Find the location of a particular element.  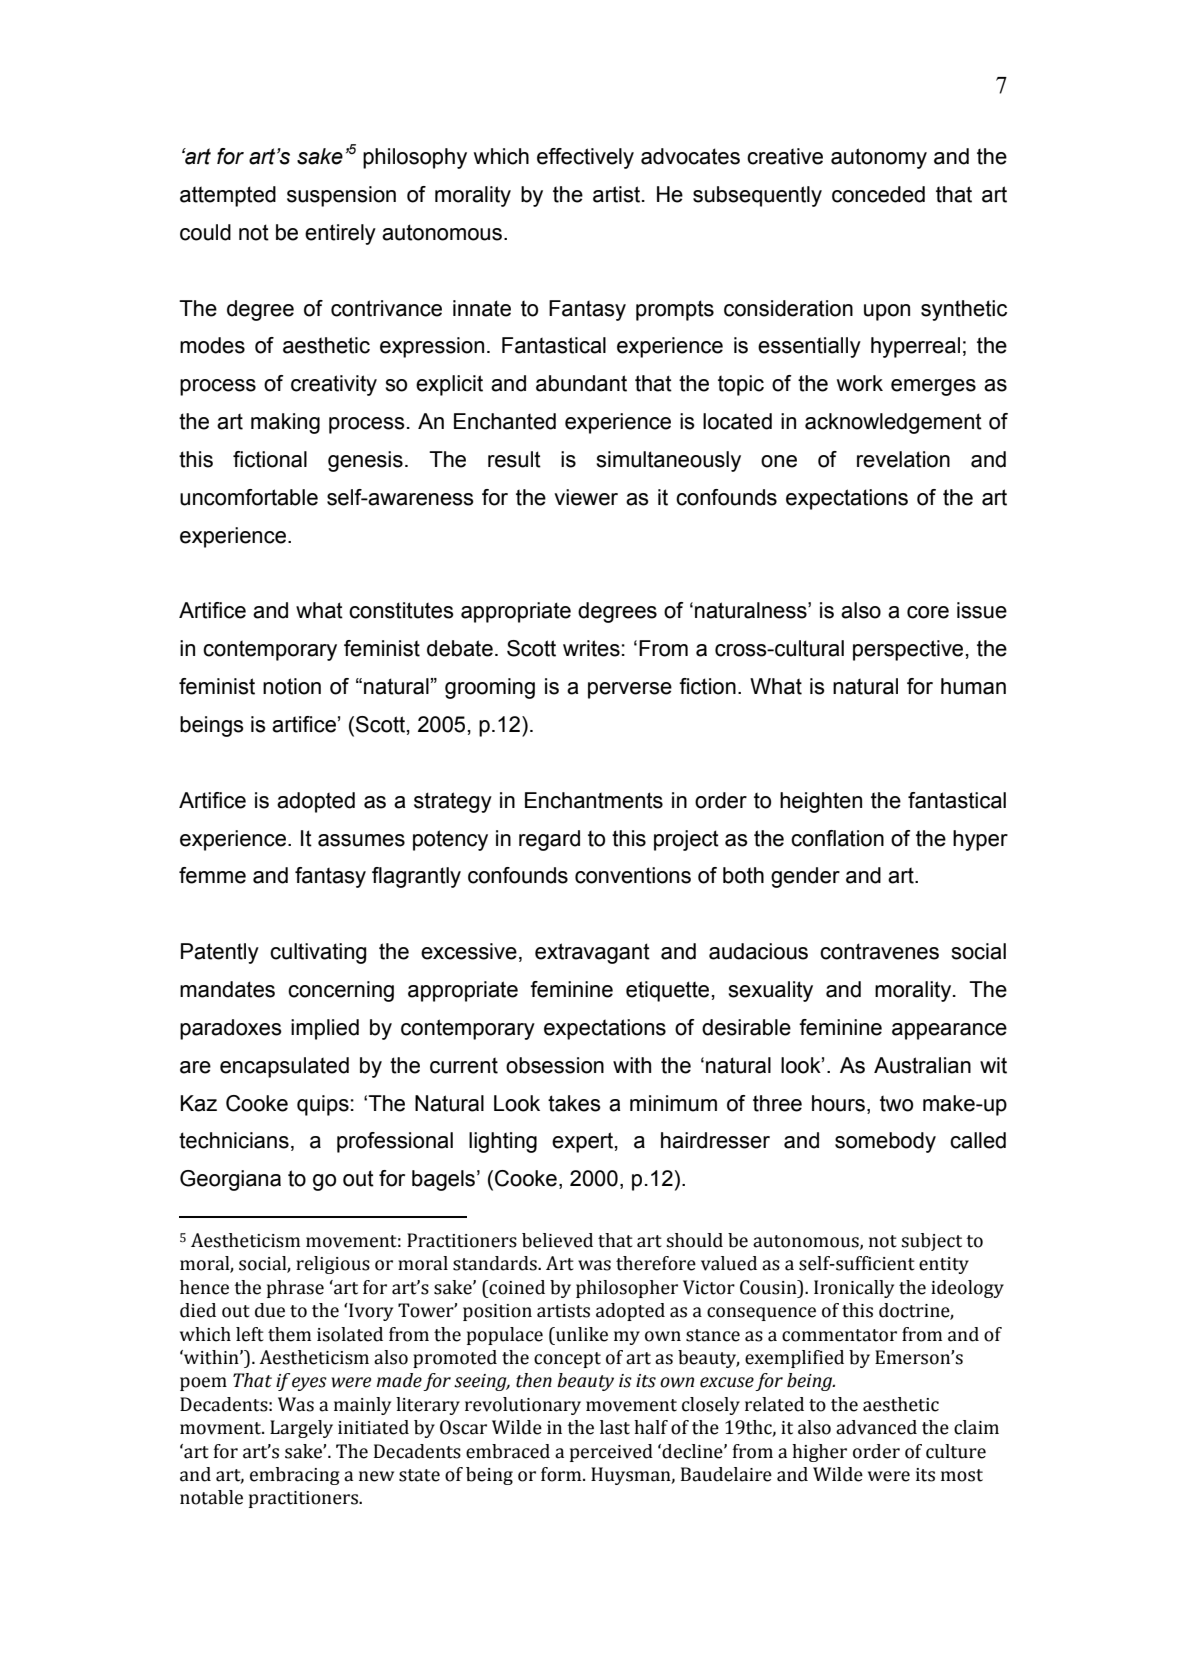

conceded is located at coordinates (878, 194).
